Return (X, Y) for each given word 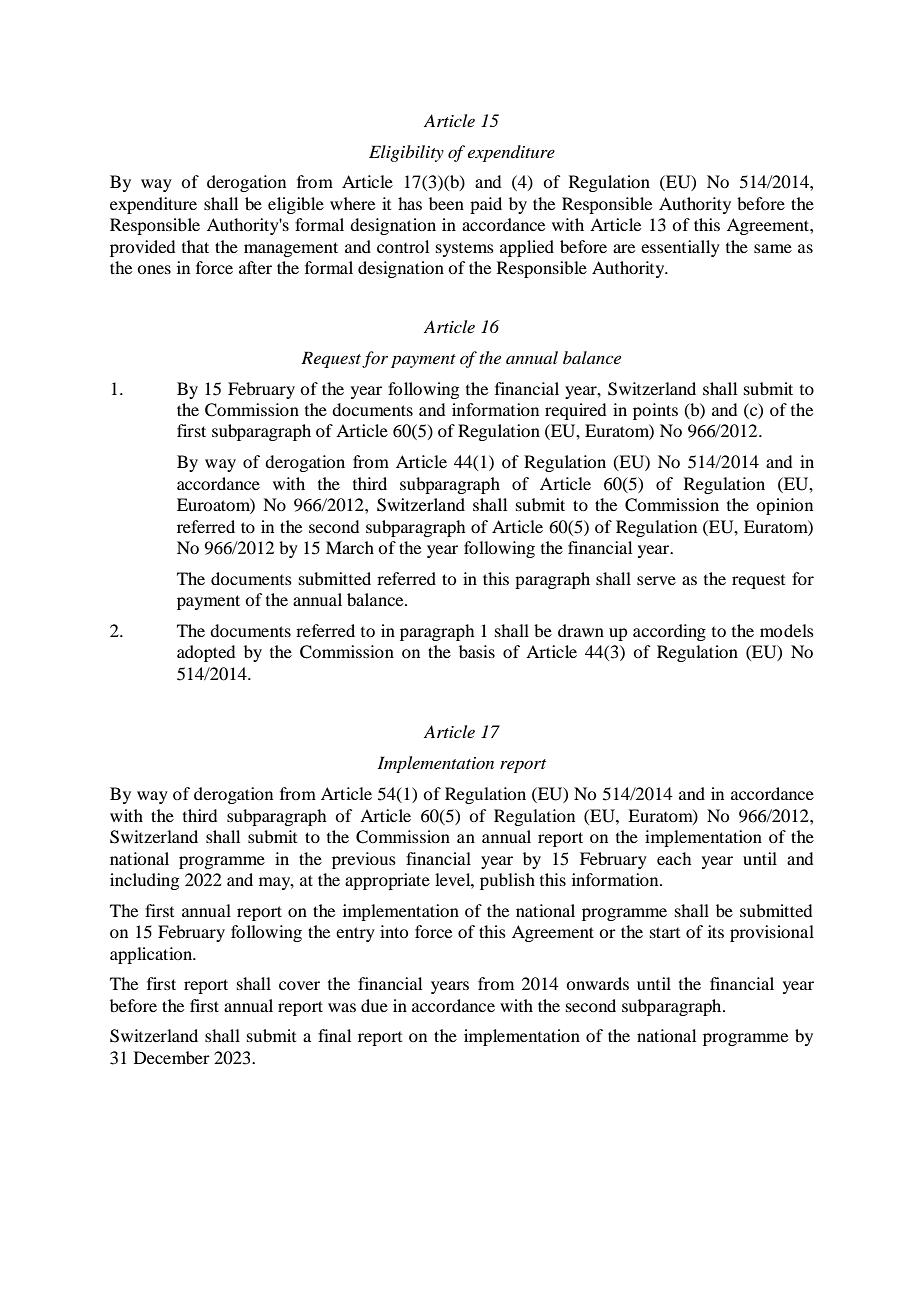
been (446, 203)
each (674, 858)
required (575, 411)
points (655, 411)
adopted (206, 653)
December (172, 1057)
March (350, 547)
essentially (680, 248)
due (374, 1005)
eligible (296, 205)
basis (477, 651)
